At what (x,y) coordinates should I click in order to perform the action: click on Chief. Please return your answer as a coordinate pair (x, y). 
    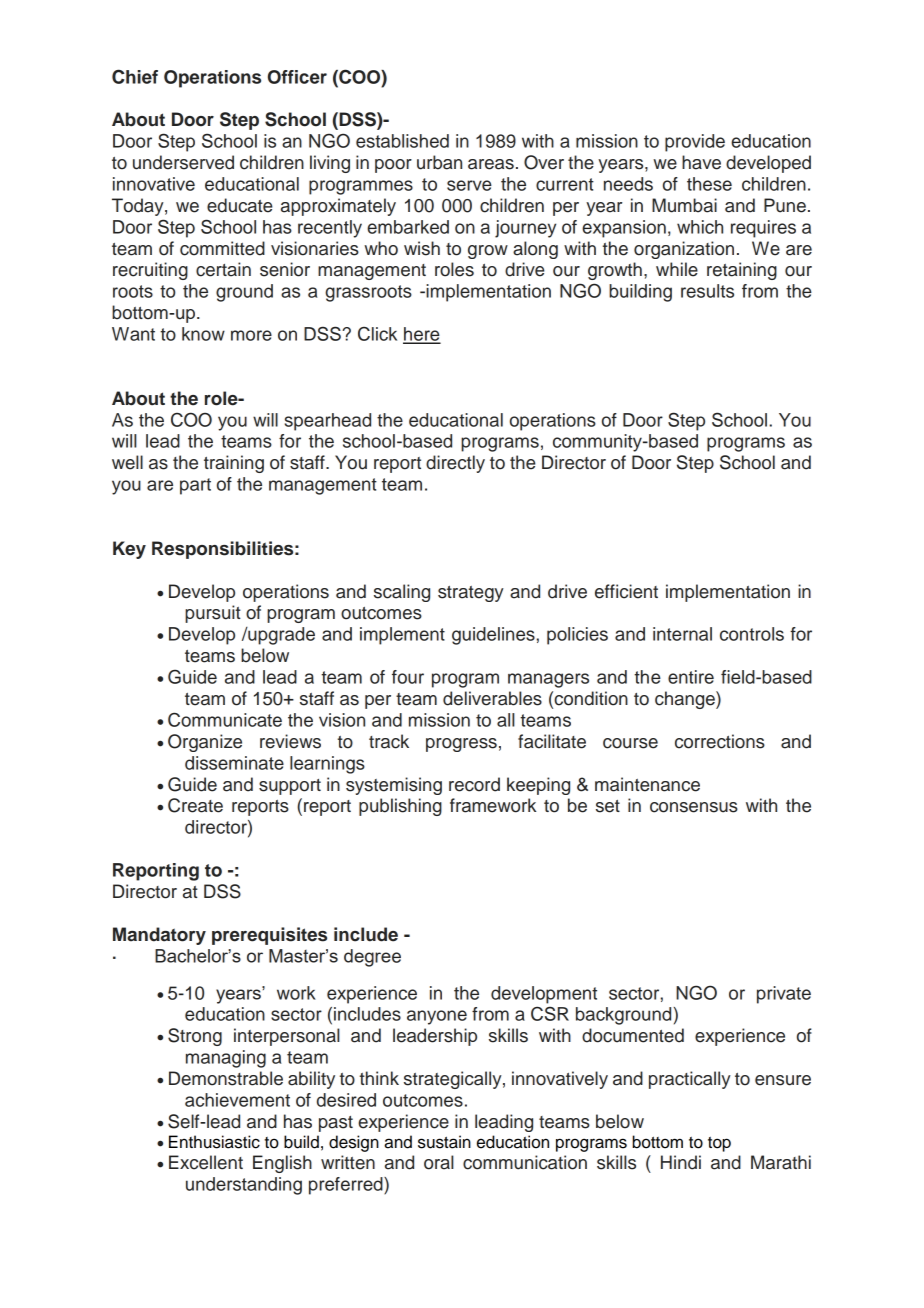
    Looking at the image, I should click on (135, 76).
